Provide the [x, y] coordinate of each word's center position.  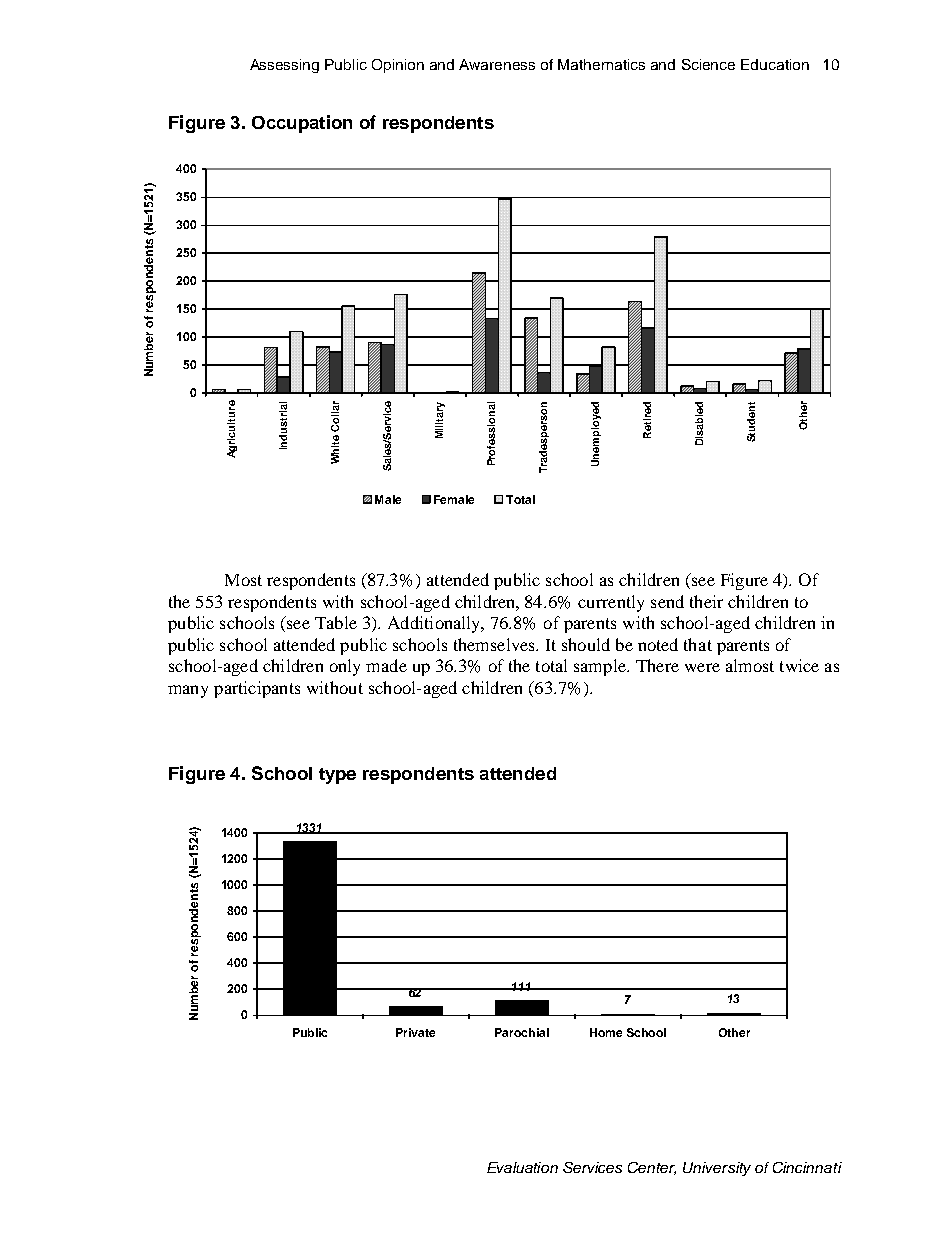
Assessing [284, 66]
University [717, 1169]
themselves [495, 644]
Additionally [436, 624]
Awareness [497, 64]
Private [415, 1032]
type [337, 776]
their [706, 601]
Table [336, 622]
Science [708, 64]
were [702, 667]
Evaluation [522, 1167]
